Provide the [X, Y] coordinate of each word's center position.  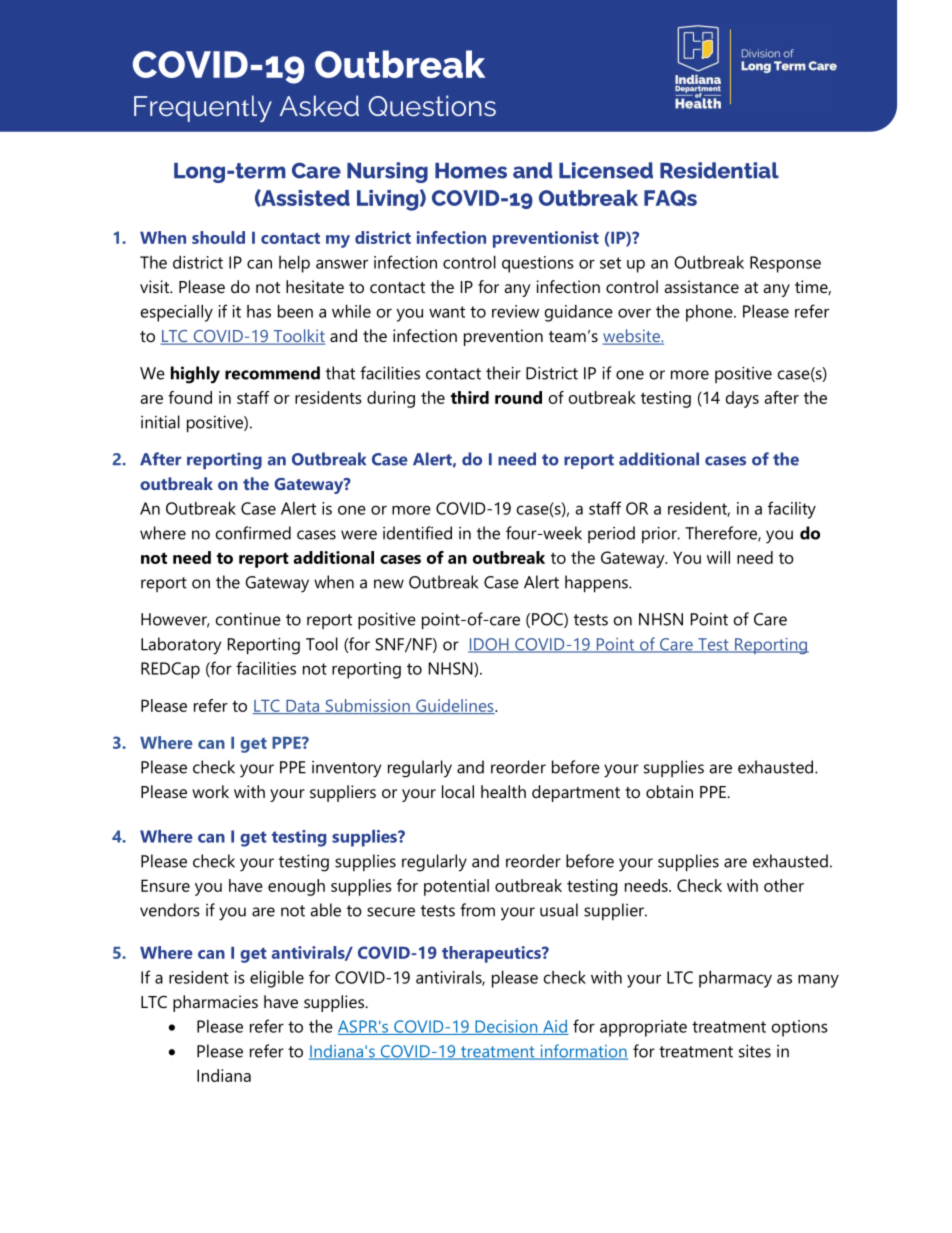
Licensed [606, 170]
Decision [506, 1027]
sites [755, 1051]
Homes [471, 171]
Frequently [203, 108]
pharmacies [215, 1003]
